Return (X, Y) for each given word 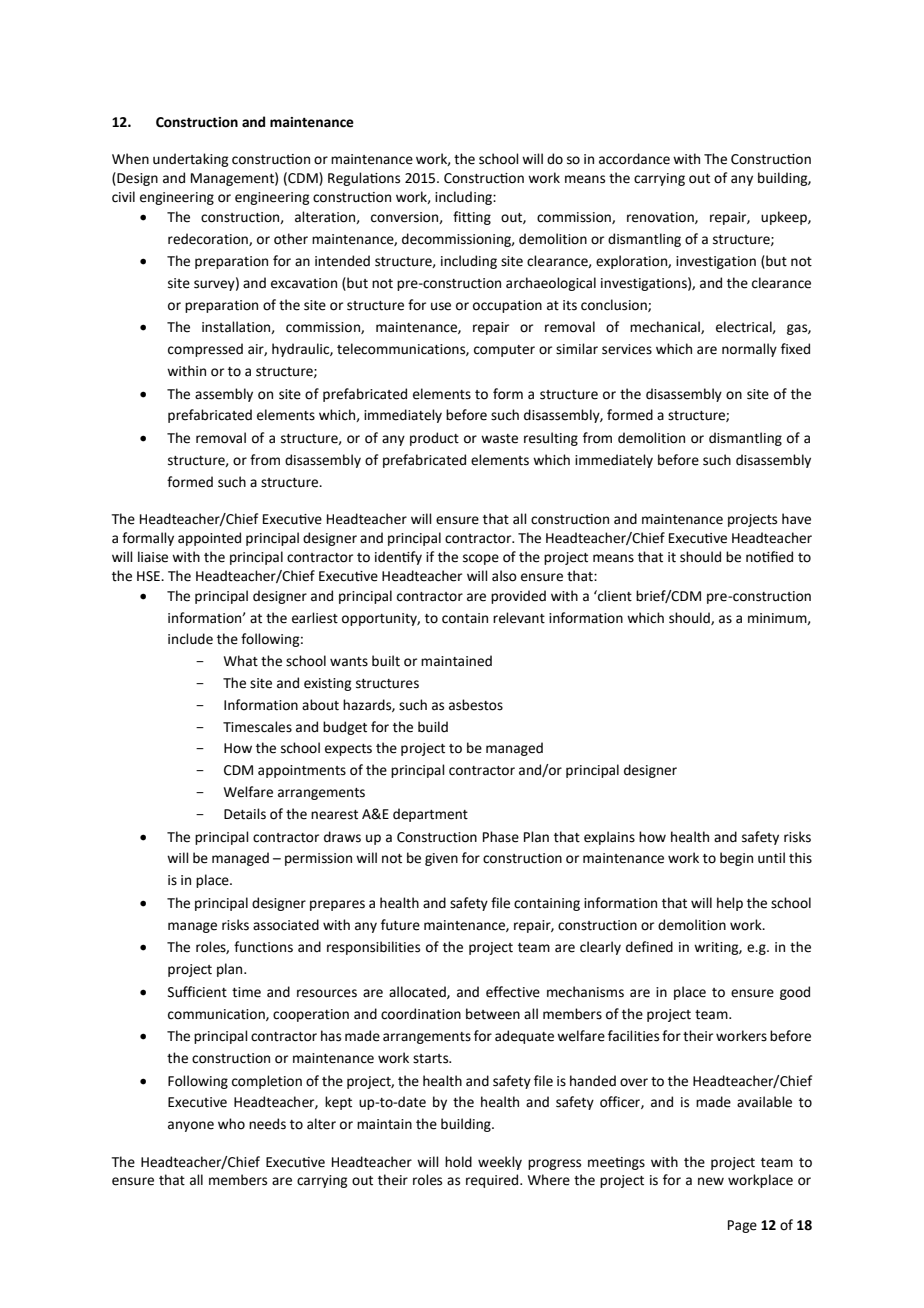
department (430, 815)
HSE (149, 576)
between (493, 1014)
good (795, 993)
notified (769, 557)
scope (481, 559)
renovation (661, 218)
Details (245, 814)
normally (749, 350)
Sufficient (197, 992)
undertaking (190, 160)
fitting (472, 218)
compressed (205, 350)
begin (736, 859)
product (434, 439)
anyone (191, 1126)
